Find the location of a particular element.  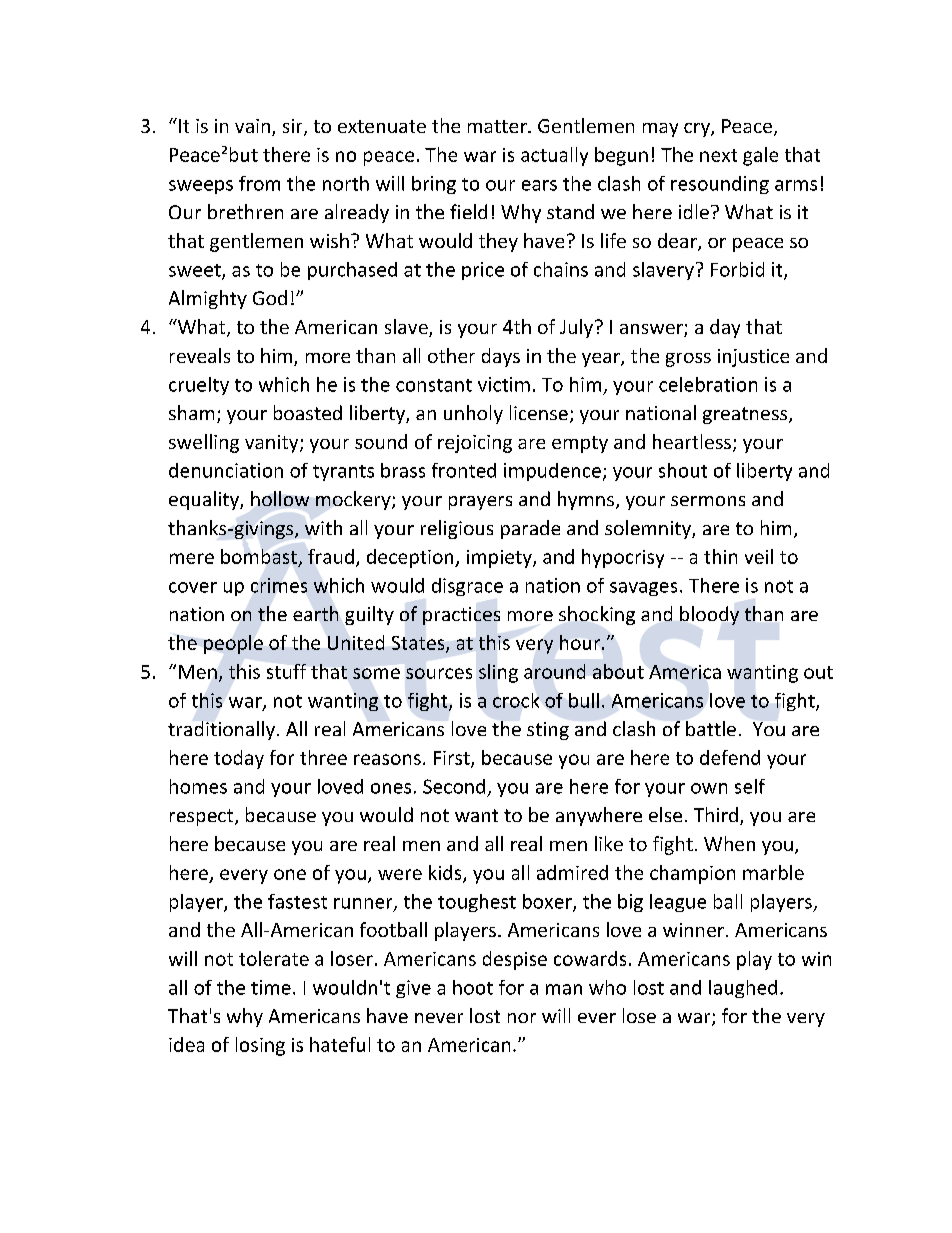

heartless is located at coordinates (692, 441).
